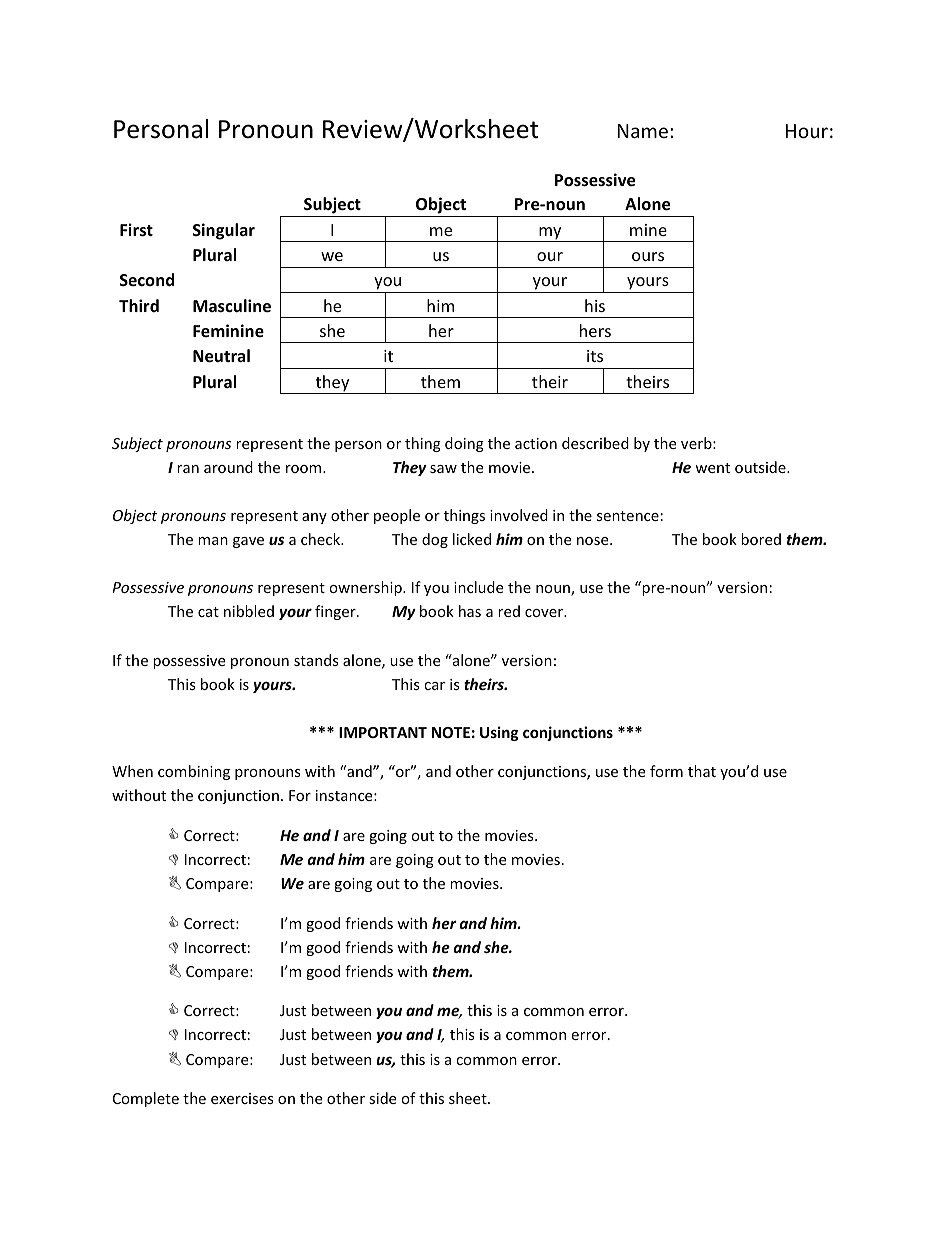  What do you see at coordinates (146, 1099) in the page?
I see `Complete` at bounding box center [146, 1099].
